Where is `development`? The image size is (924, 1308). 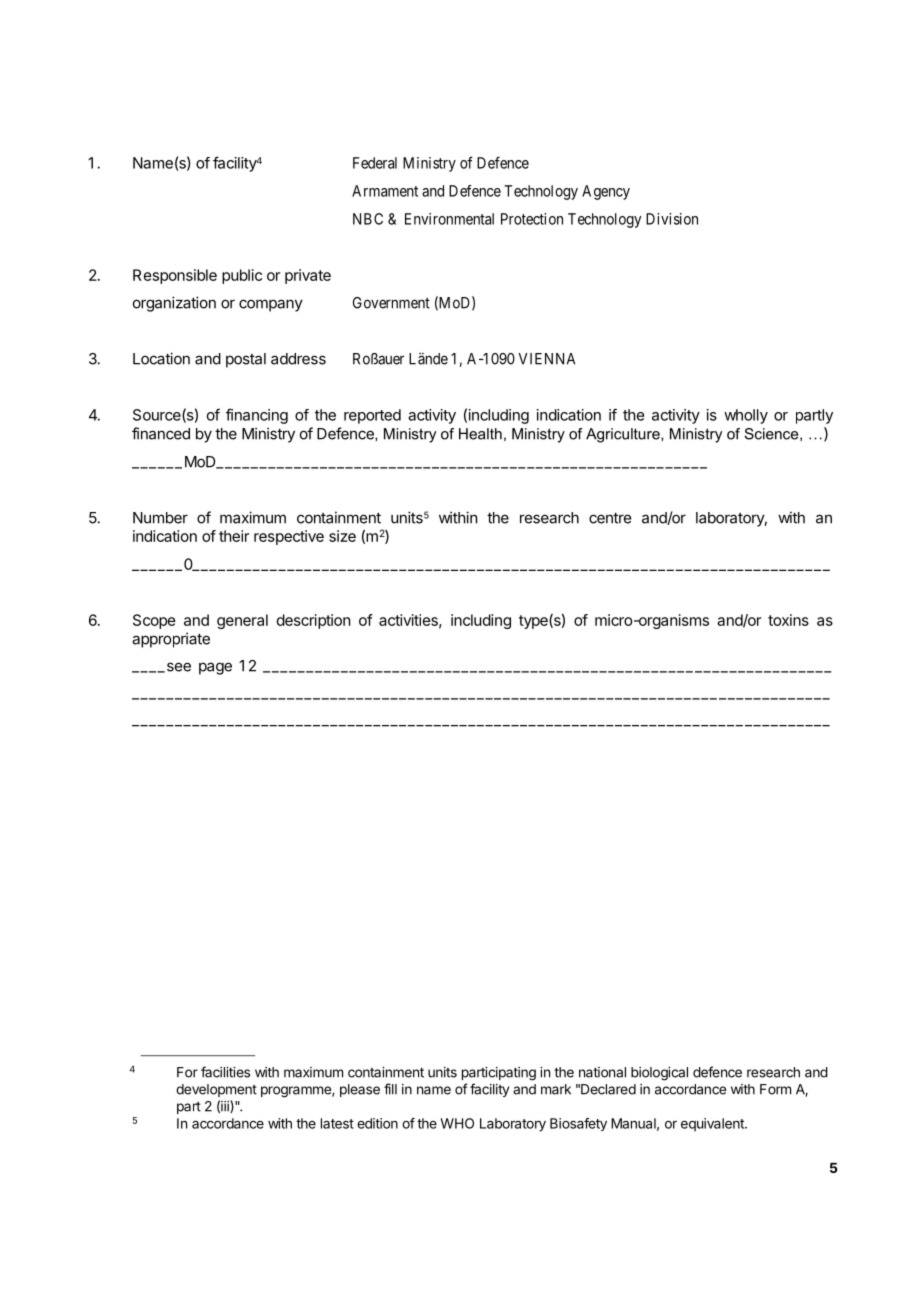 development is located at coordinates (216, 1090).
